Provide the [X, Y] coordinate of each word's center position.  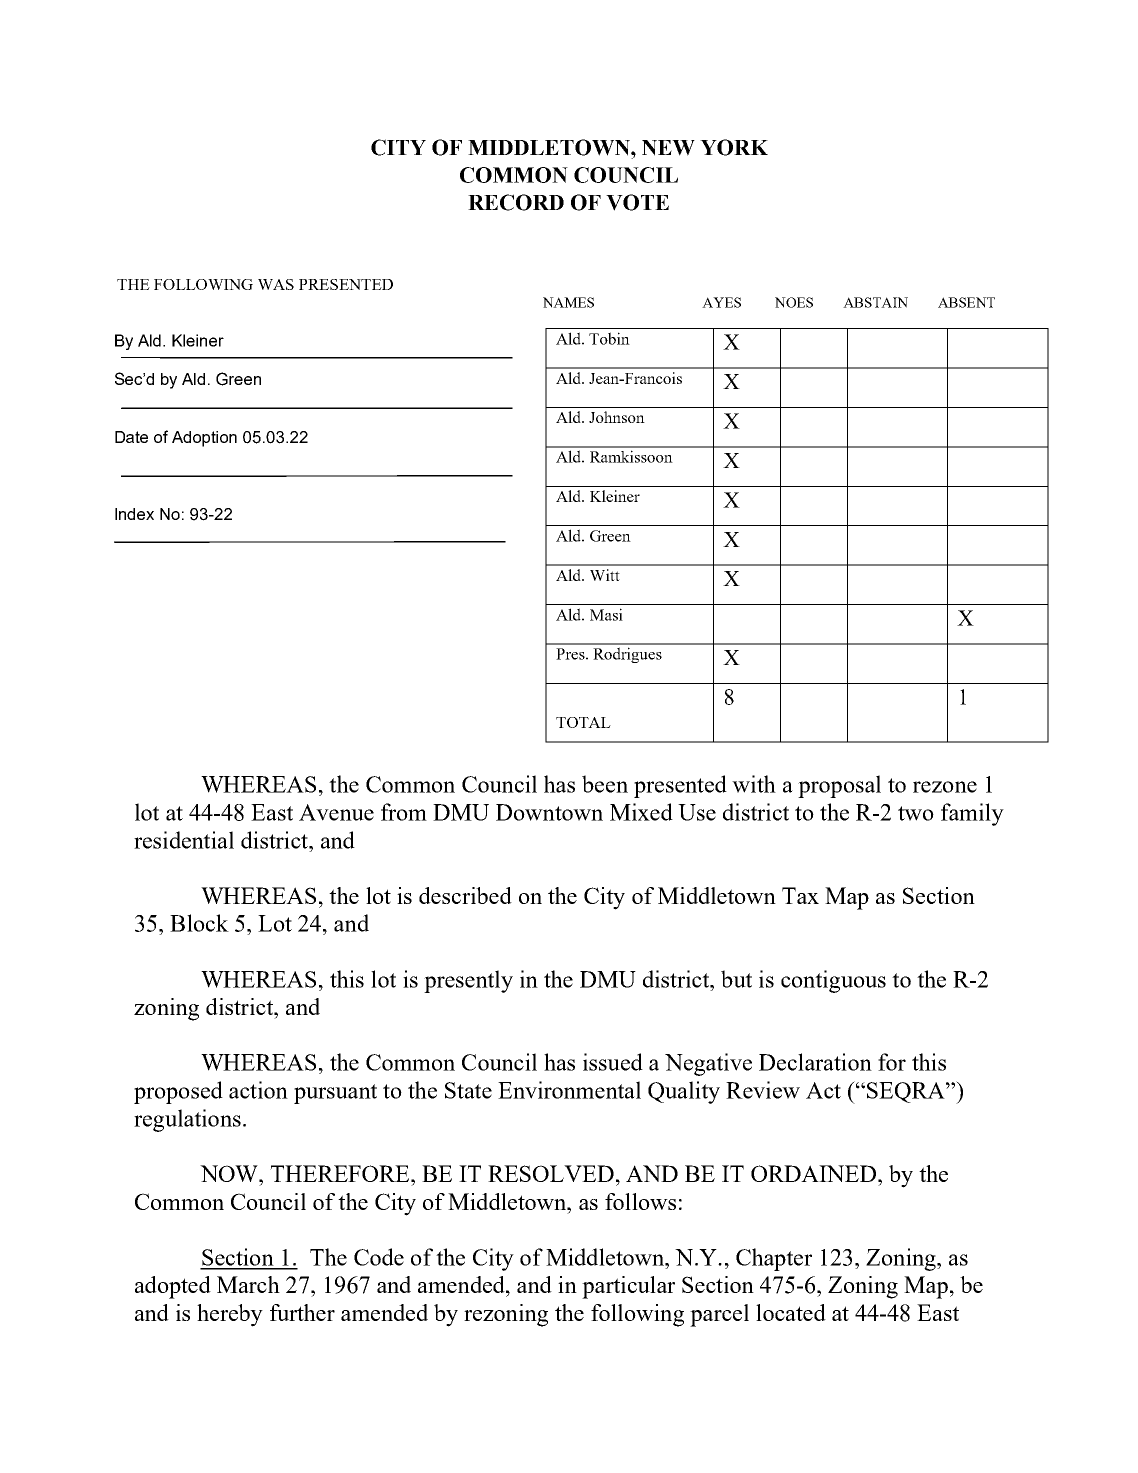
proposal [839, 786]
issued [613, 1062]
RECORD [516, 202]
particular [628, 1287]
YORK [734, 147]
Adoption [204, 439]
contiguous [833, 981]
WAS [276, 284]
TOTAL [583, 722]
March [248, 1284]
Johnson [617, 417]
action [258, 1090]
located [791, 1312]
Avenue [336, 812]
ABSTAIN [875, 302]
